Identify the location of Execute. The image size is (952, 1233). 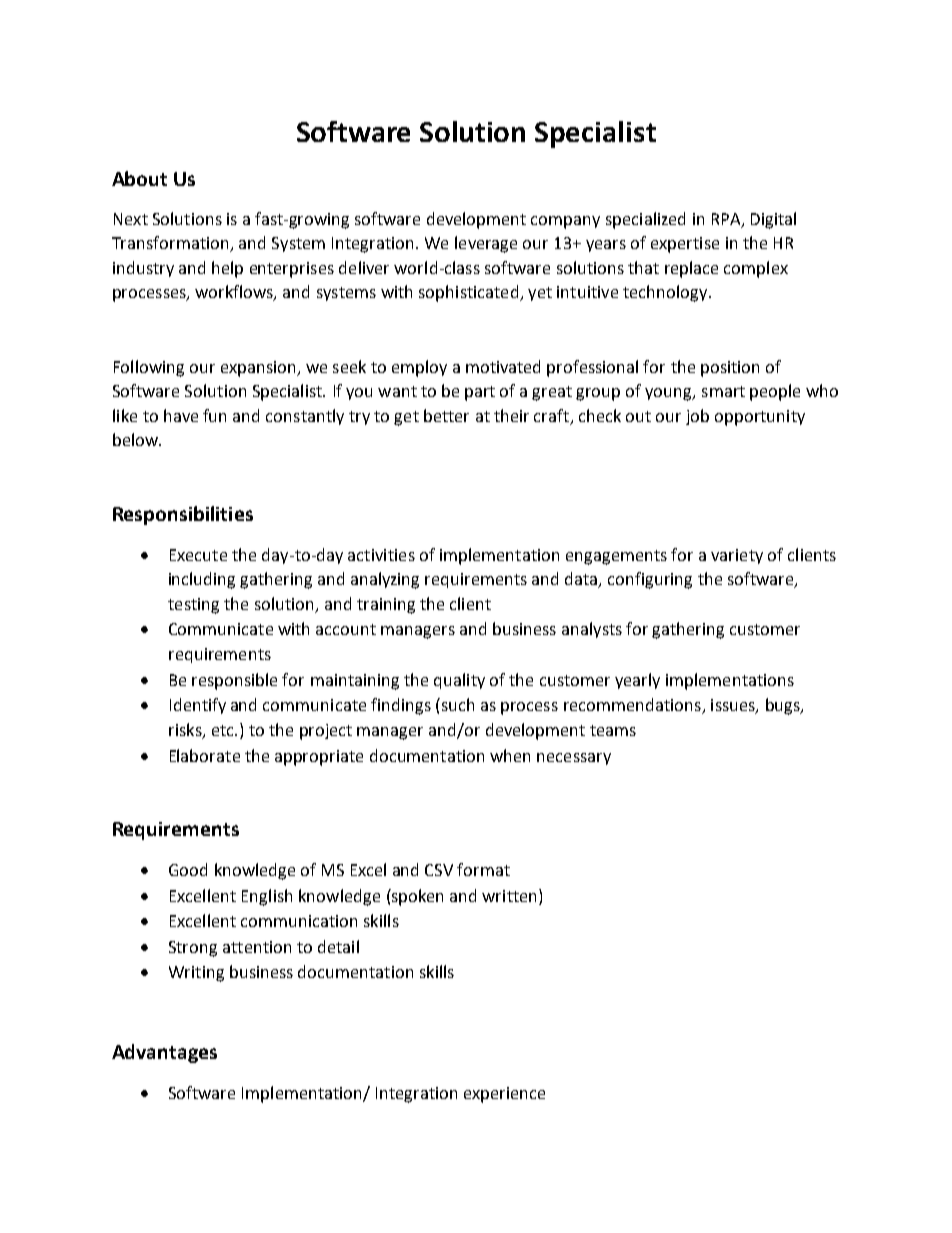
(198, 555).
